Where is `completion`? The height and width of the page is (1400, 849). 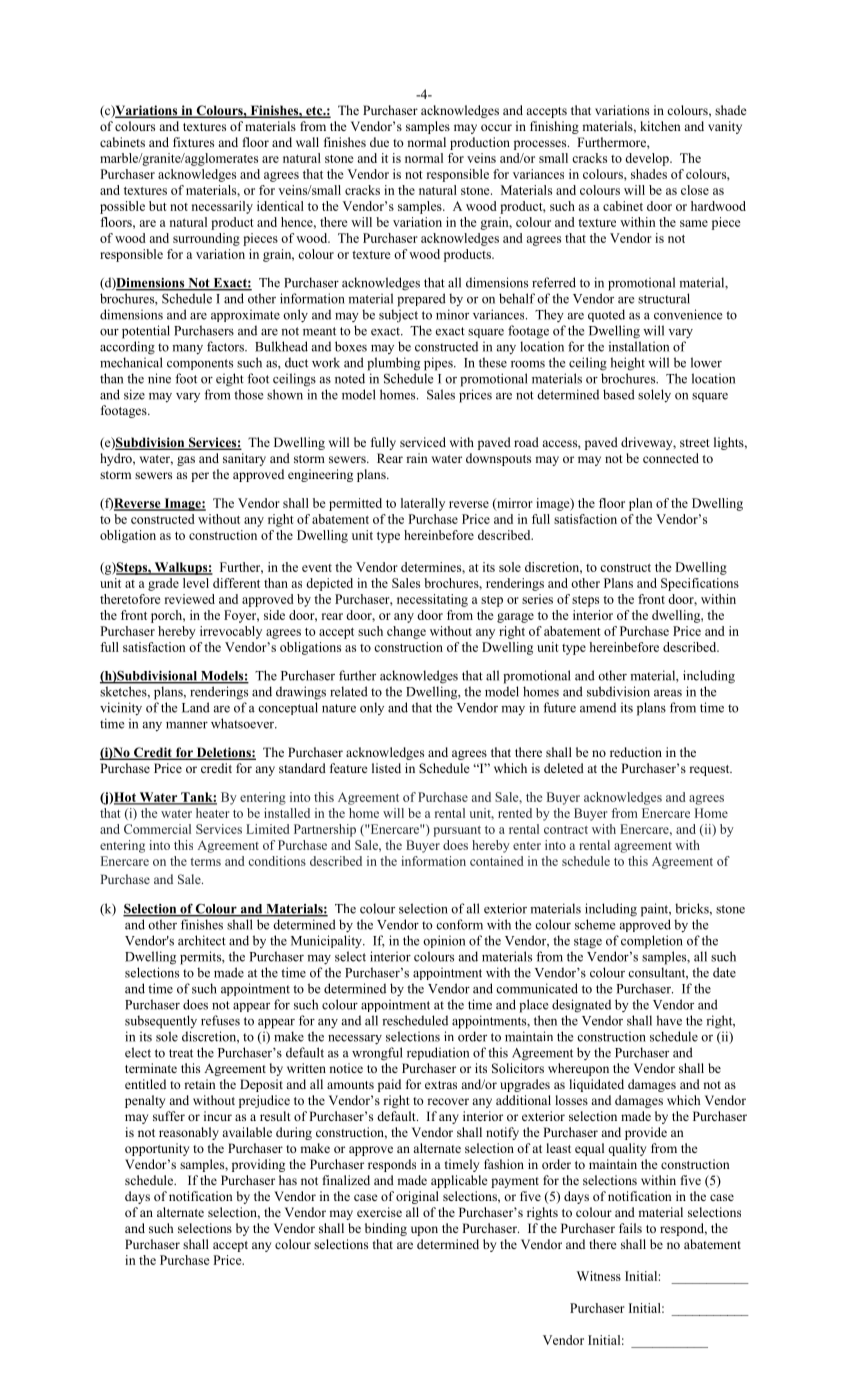 completion is located at coordinates (652, 942).
